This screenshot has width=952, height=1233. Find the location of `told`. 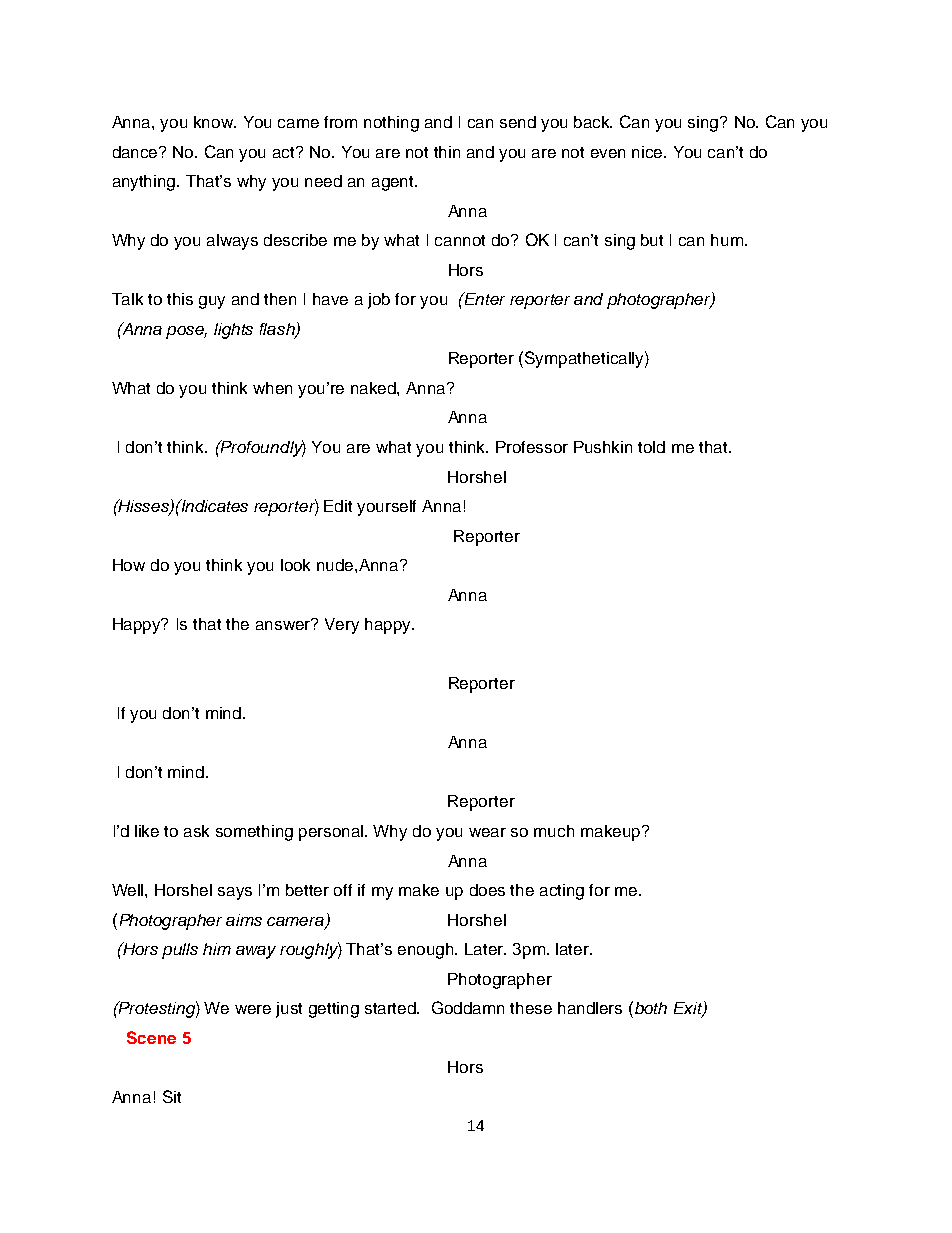

told is located at coordinates (651, 447).
